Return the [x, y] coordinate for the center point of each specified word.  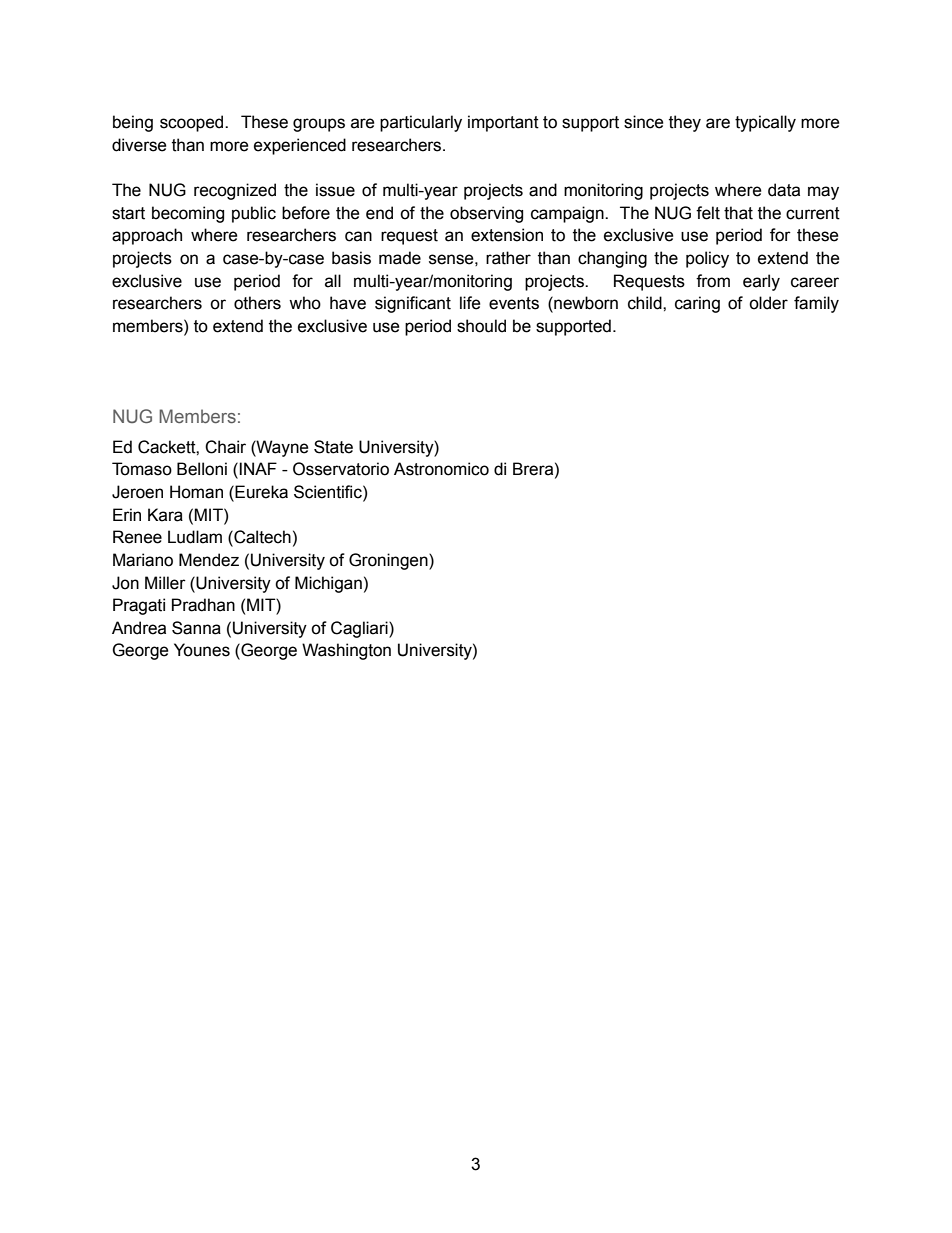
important [503, 123]
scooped [193, 123]
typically [765, 123]
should [481, 326]
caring [697, 304]
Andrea [139, 628]
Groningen [389, 561]
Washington [346, 651]
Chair [225, 447]
